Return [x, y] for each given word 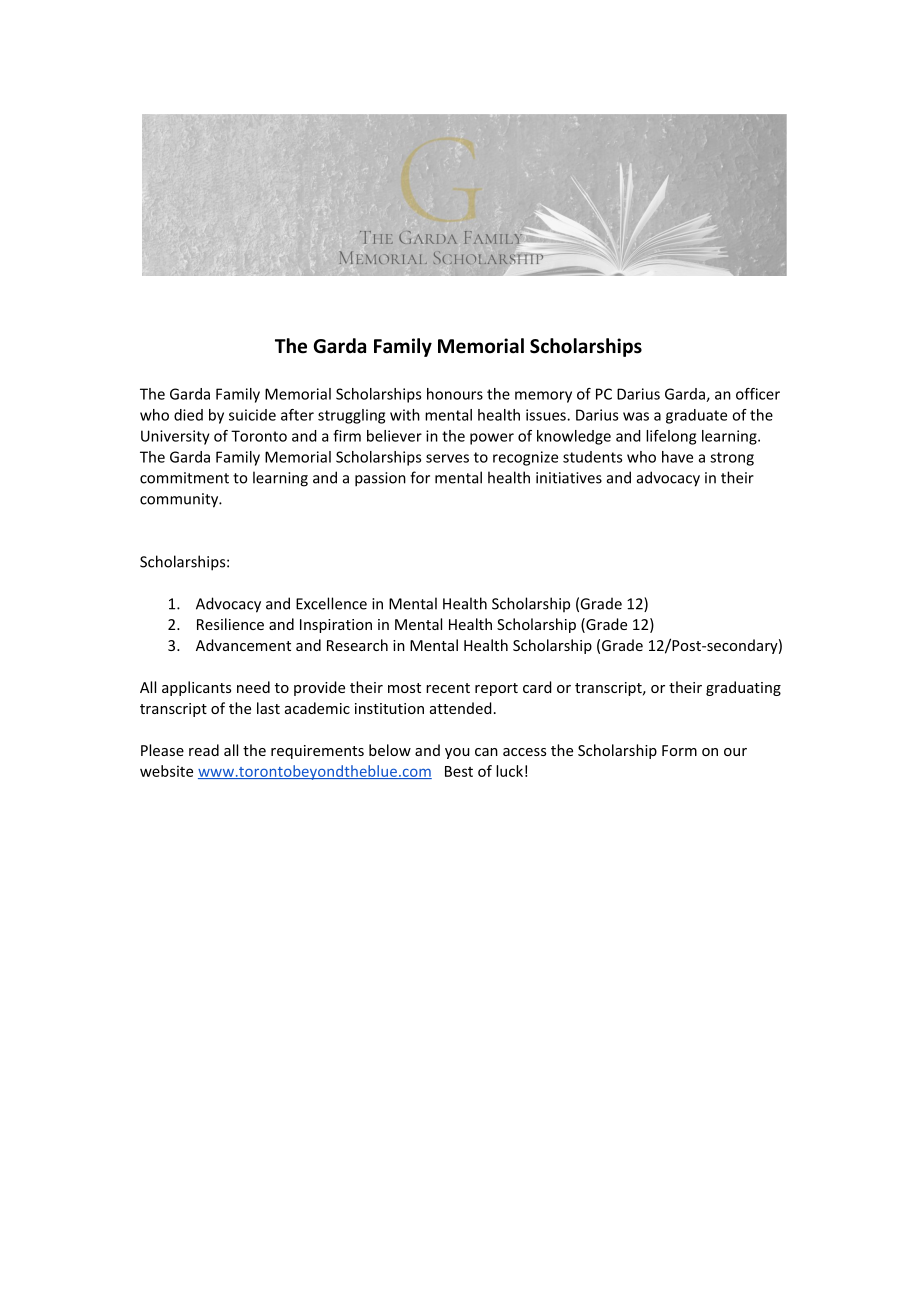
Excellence [331, 603]
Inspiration [336, 626]
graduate [696, 416]
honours [455, 394]
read [204, 750]
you [457, 753]
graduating [743, 688]
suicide [252, 415]
